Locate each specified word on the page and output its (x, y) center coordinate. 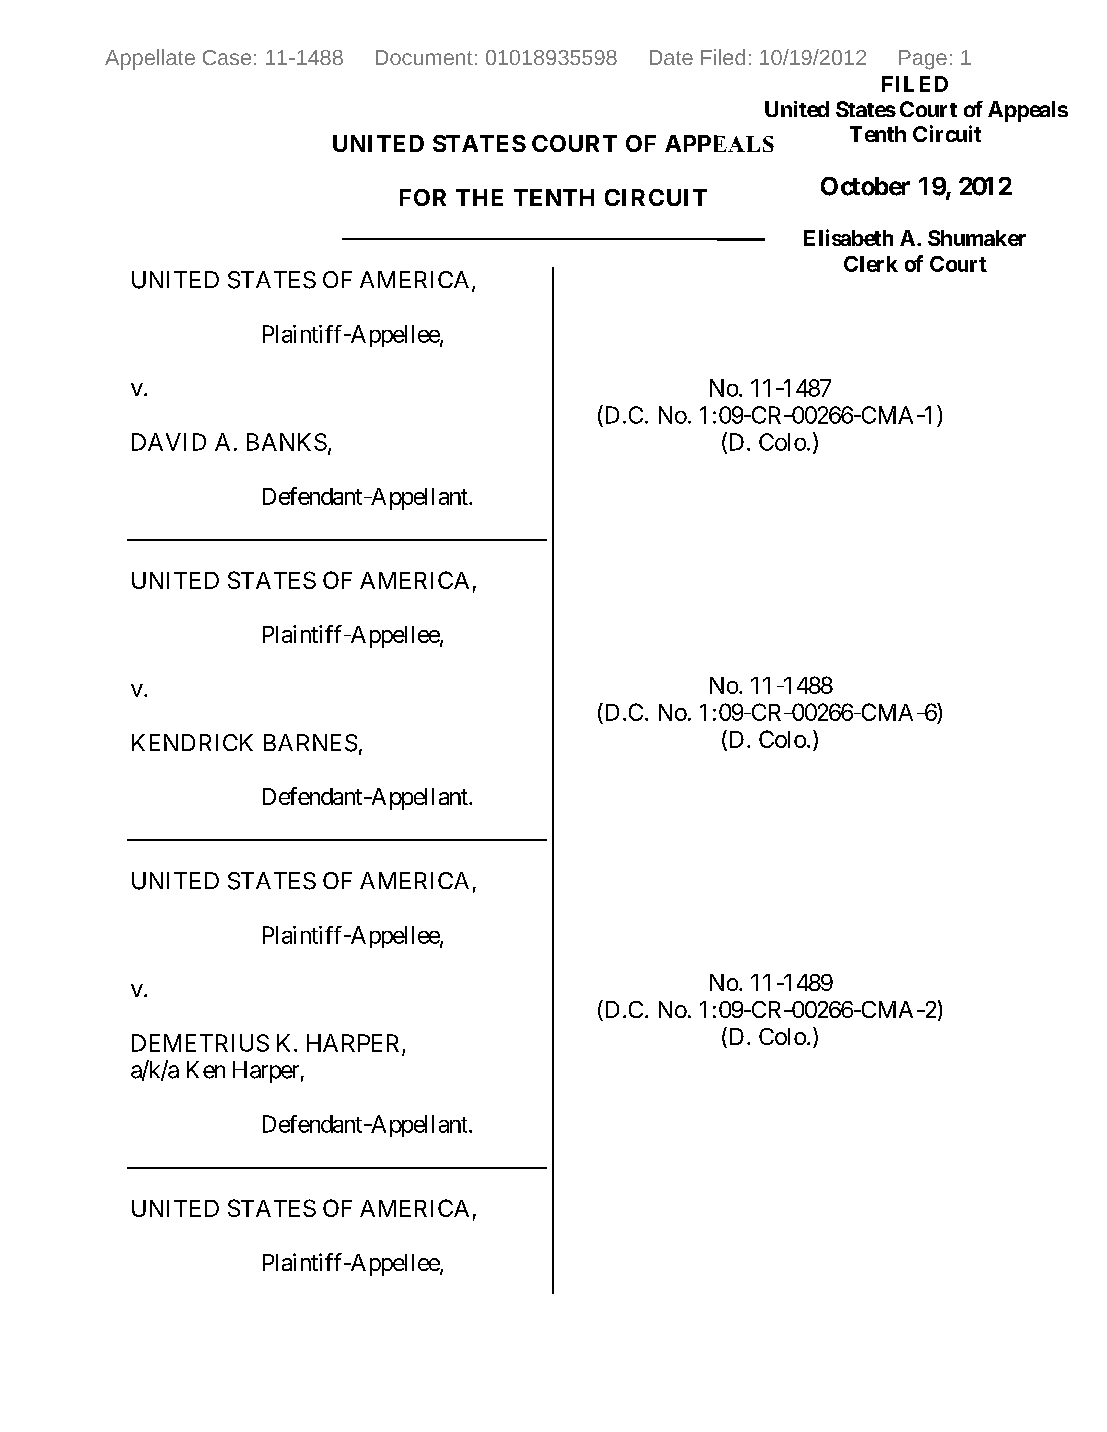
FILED (915, 84)
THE (479, 197)
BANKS (287, 442)
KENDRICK (192, 742)
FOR (423, 197)
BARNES (310, 743)
